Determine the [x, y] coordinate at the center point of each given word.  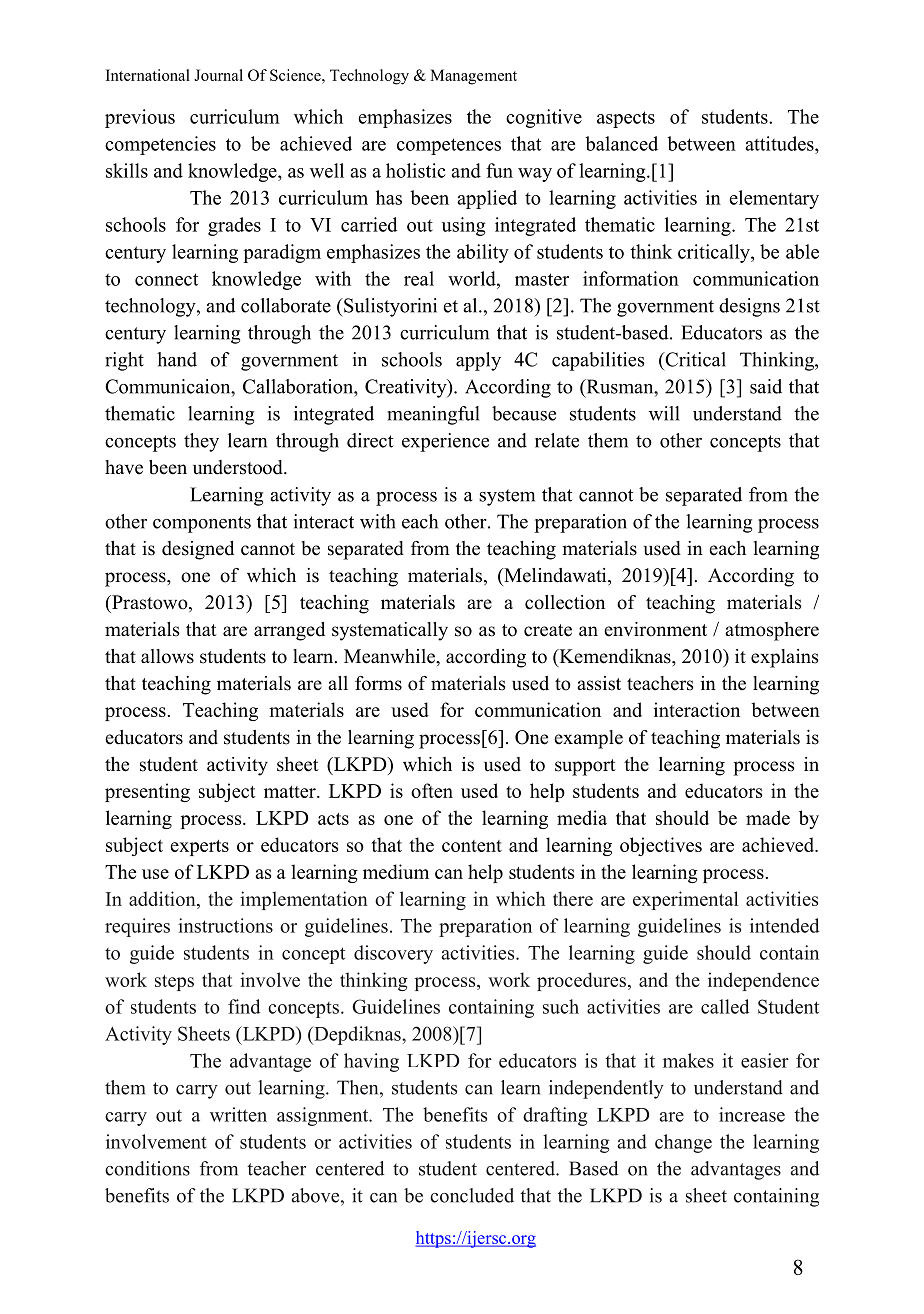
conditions [147, 1168]
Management [473, 77]
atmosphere [772, 631]
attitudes [780, 143]
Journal [218, 75]
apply [478, 361]
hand [177, 359]
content [472, 846]
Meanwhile [390, 656]
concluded [472, 1195]
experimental [685, 900]
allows [167, 656]
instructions [225, 925]
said [766, 386]
